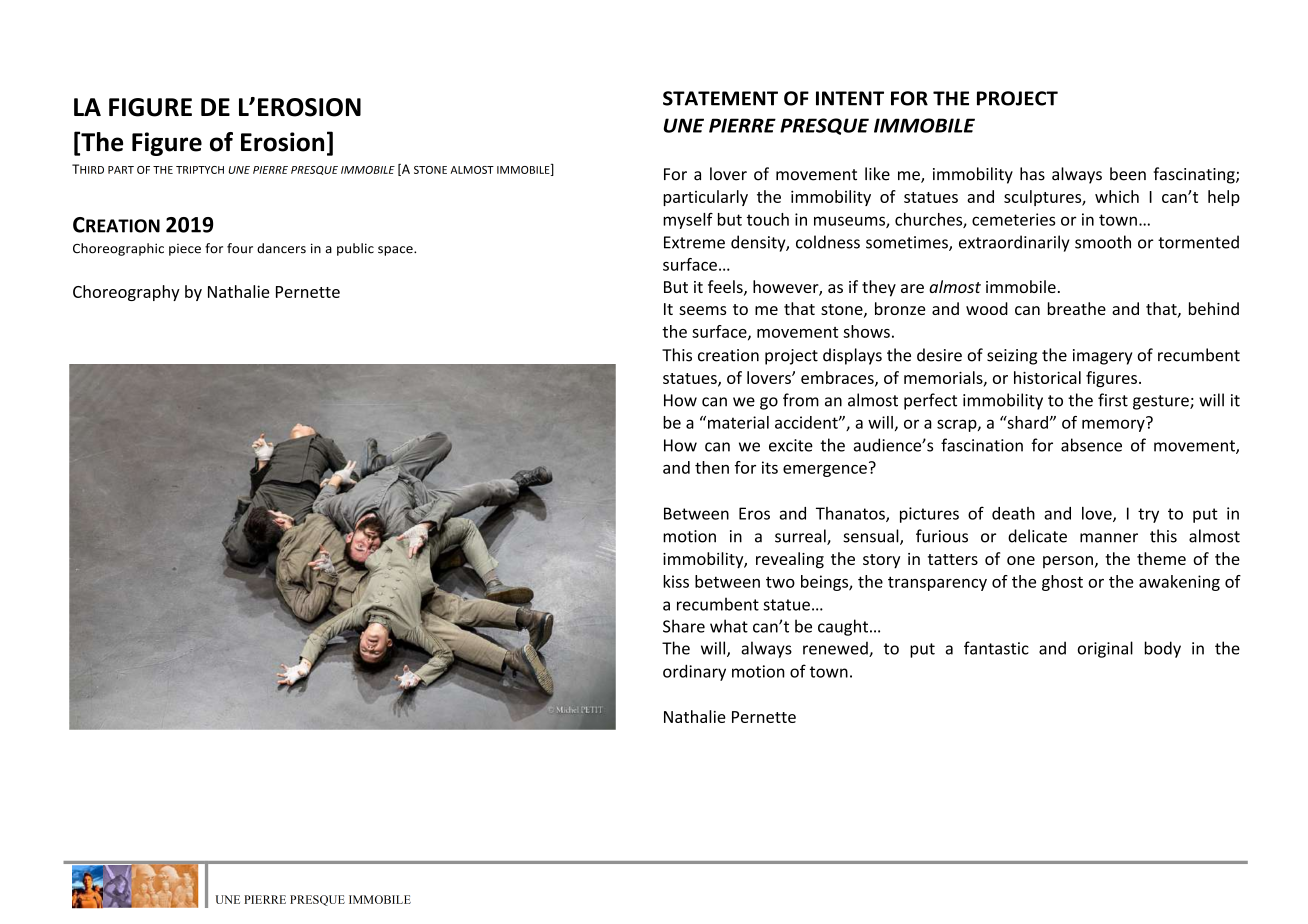  What do you see at coordinates (676, 581) in the document?
I see `kiss` at bounding box center [676, 581].
